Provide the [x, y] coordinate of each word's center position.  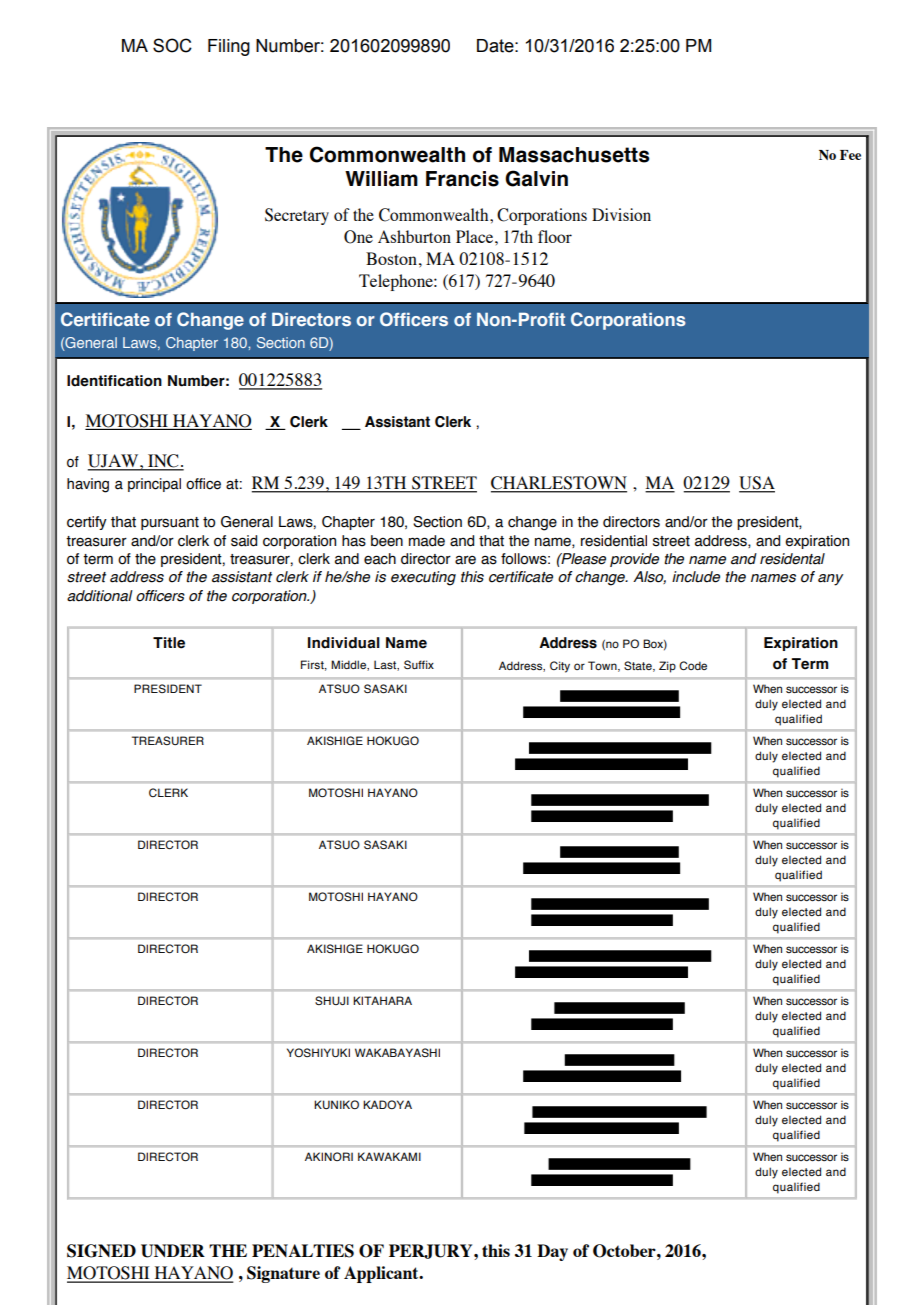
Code [693, 665]
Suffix [419, 664]
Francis [462, 179]
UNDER [173, 1251]
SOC [172, 45]
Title [169, 643]
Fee [850, 155]
